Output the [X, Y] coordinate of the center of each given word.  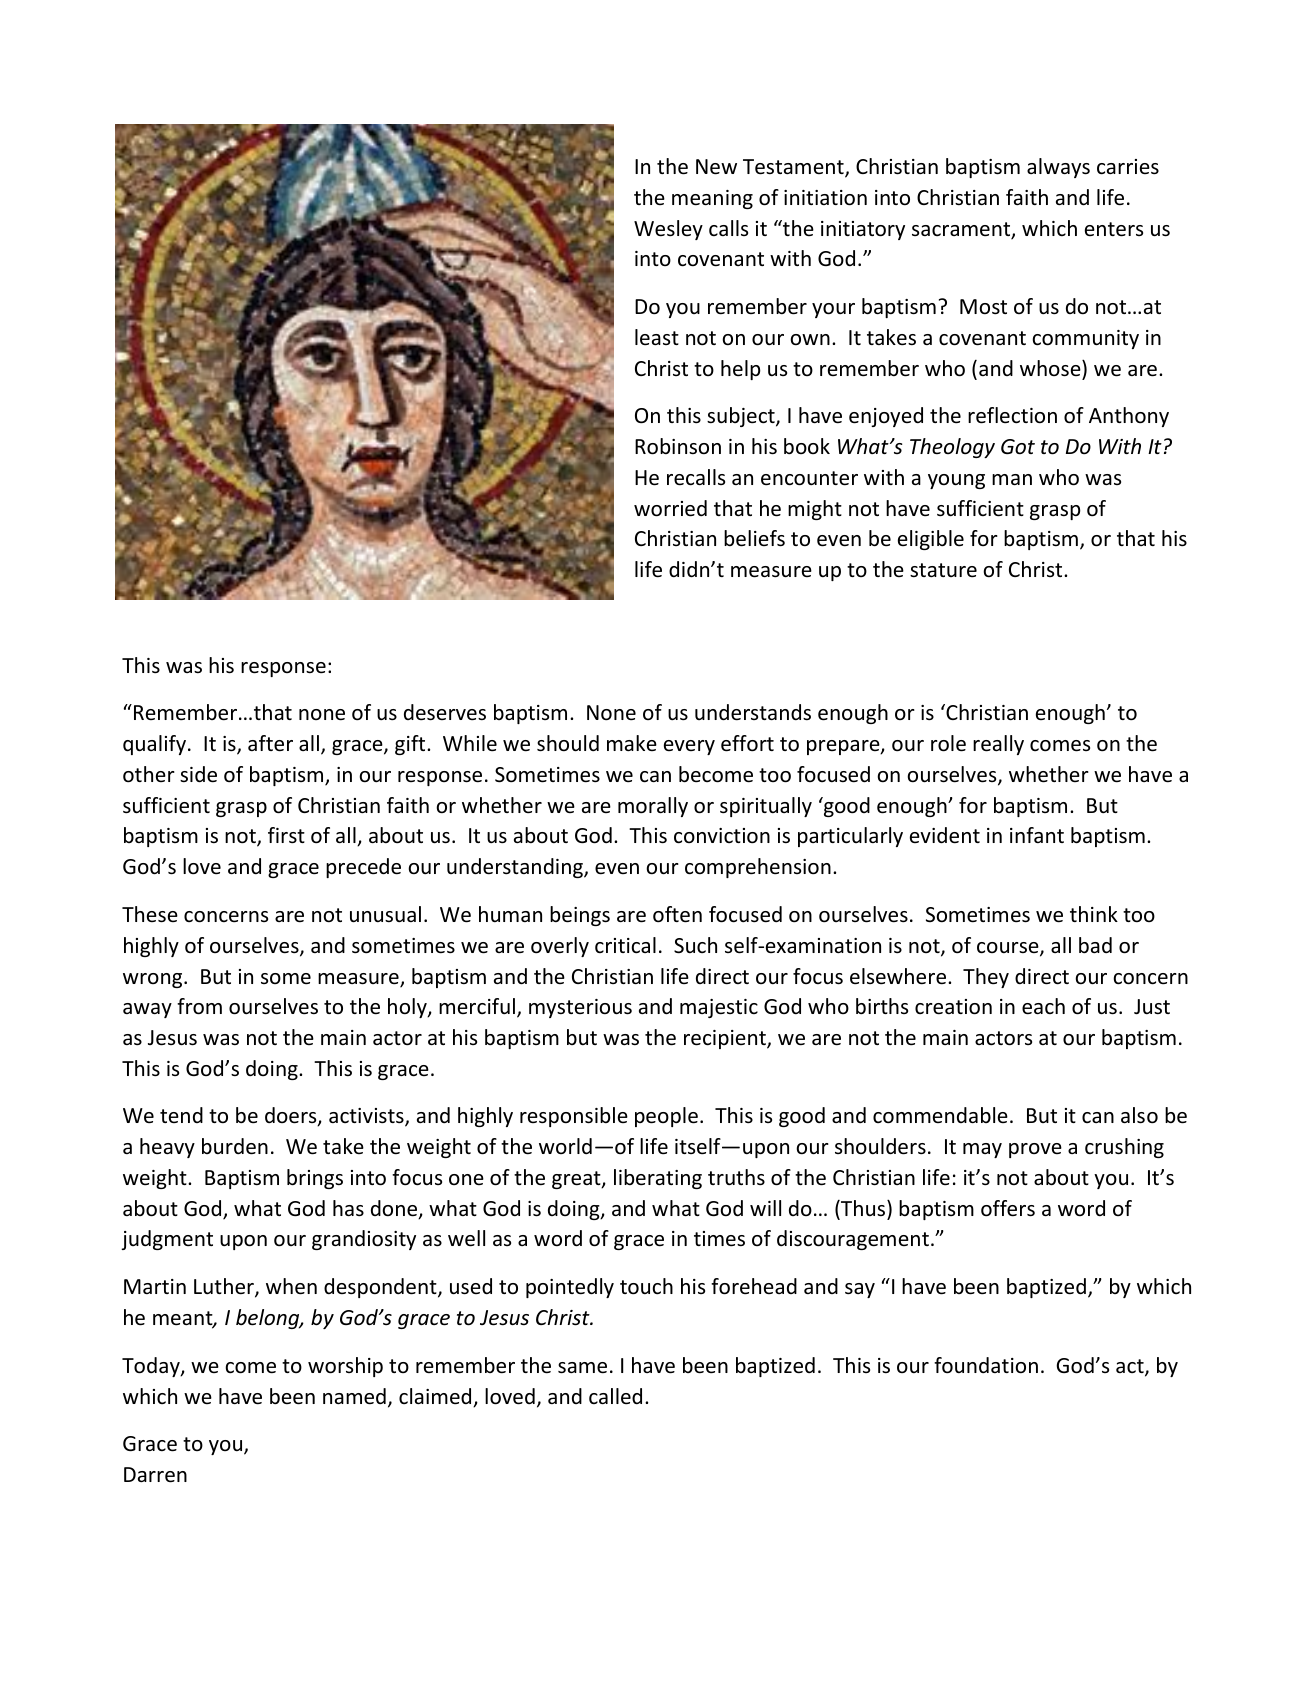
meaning [712, 199]
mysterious [580, 1008]
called [615, 1396]
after [270, 743]
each [1043, 1006]
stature [943, 570]
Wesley [668, 230]
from [199, 1006]
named [354, 1396]
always [1058, 168]
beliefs [754, 538]
